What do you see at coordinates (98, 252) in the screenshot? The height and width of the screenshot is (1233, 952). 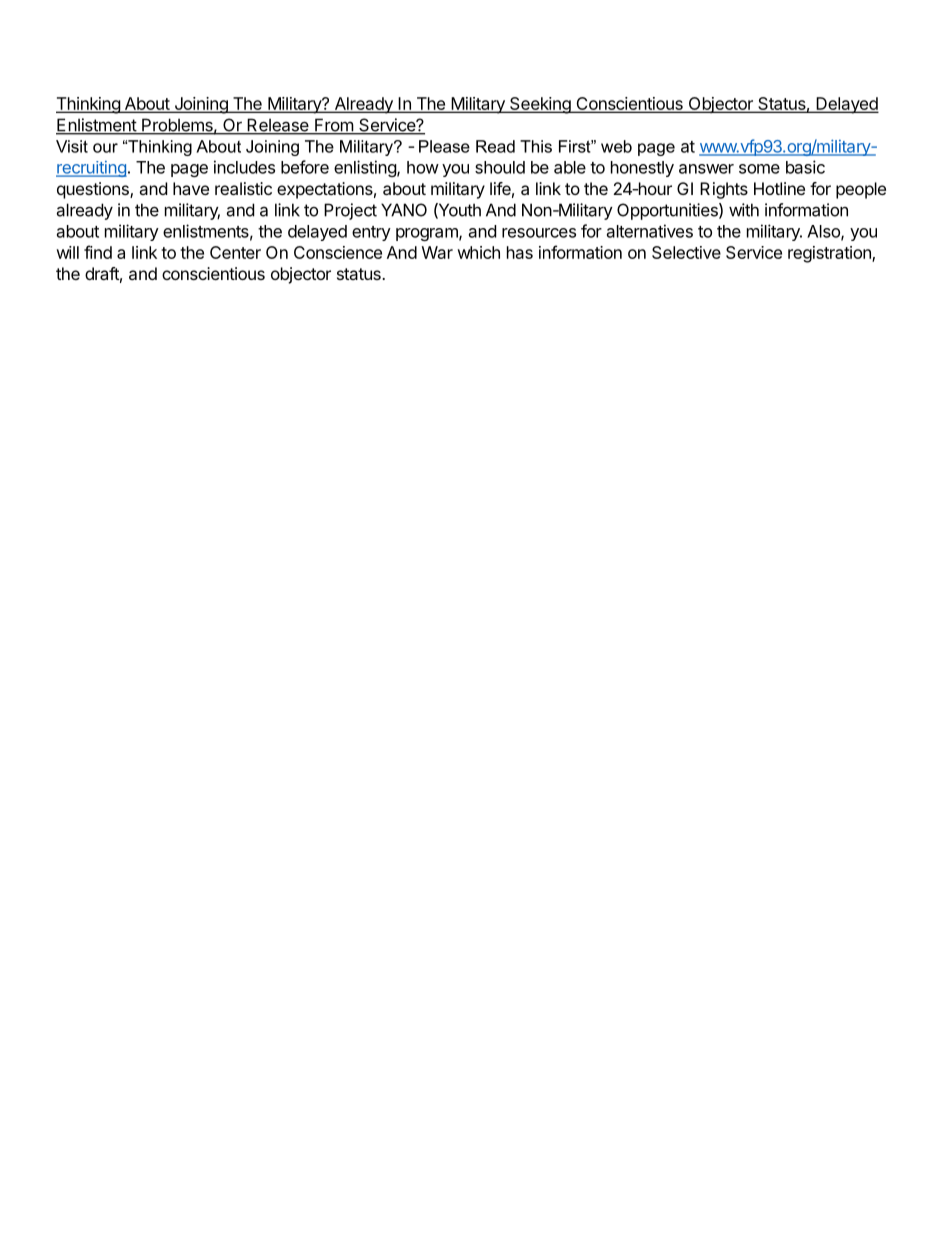 I see `find` at bounding box center [98, 252].
